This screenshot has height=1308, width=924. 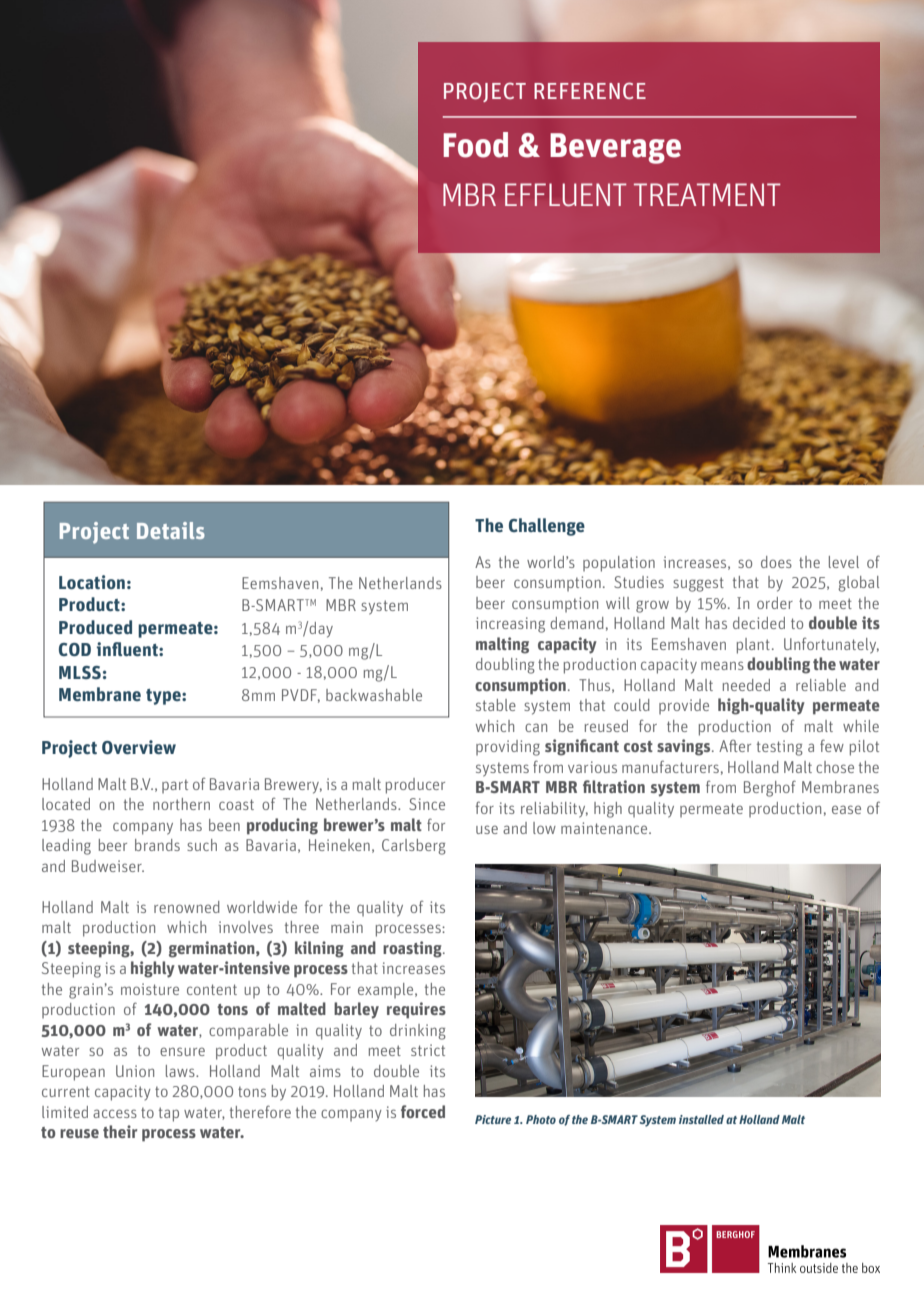 I want to click on REFERENCE, so click(x=590, y=90).
